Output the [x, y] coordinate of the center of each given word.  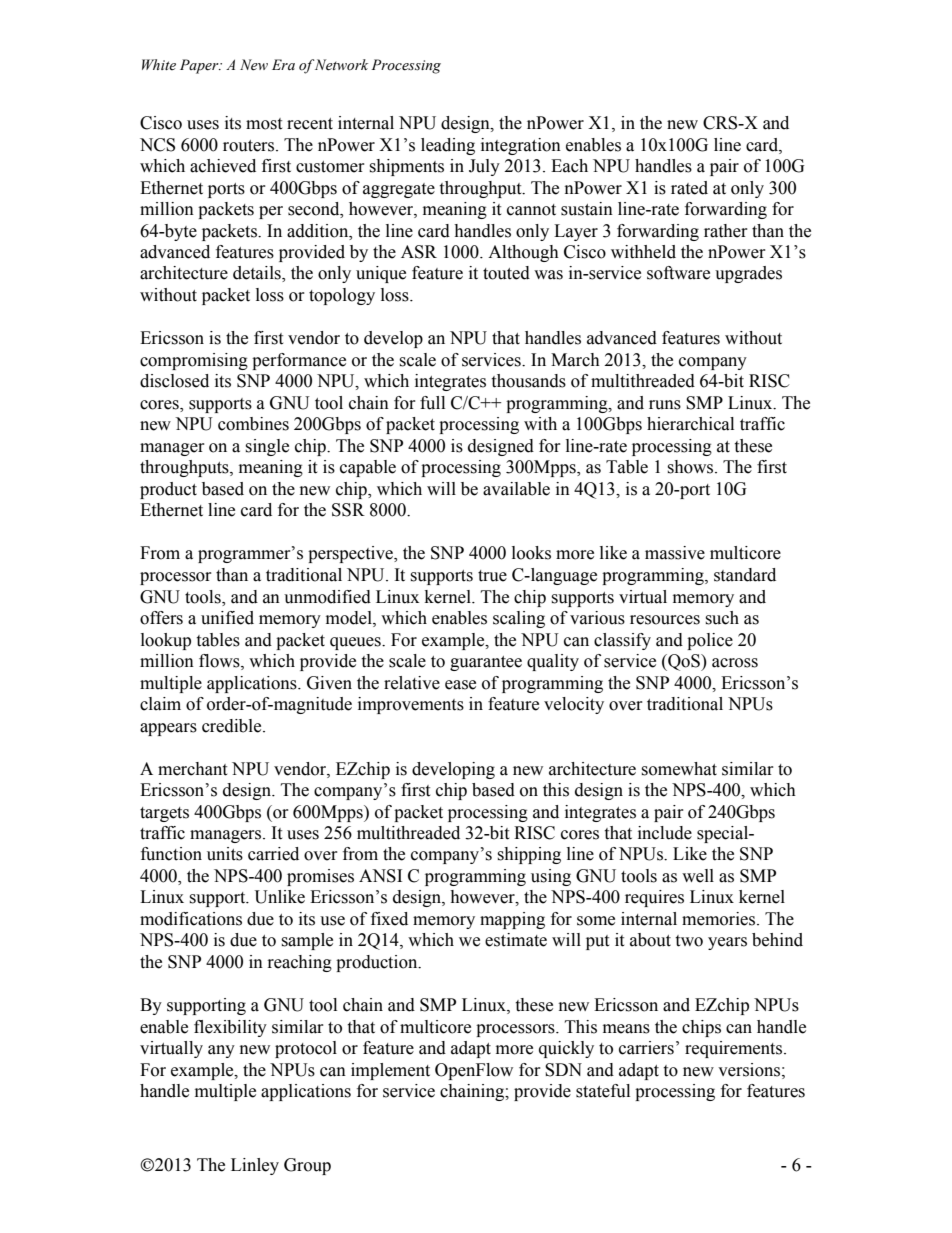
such [722, 618]
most [264, 124]
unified [227, 618]
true [492, 576]
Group [307, 1166]
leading [448, 146]
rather [726, 231]
